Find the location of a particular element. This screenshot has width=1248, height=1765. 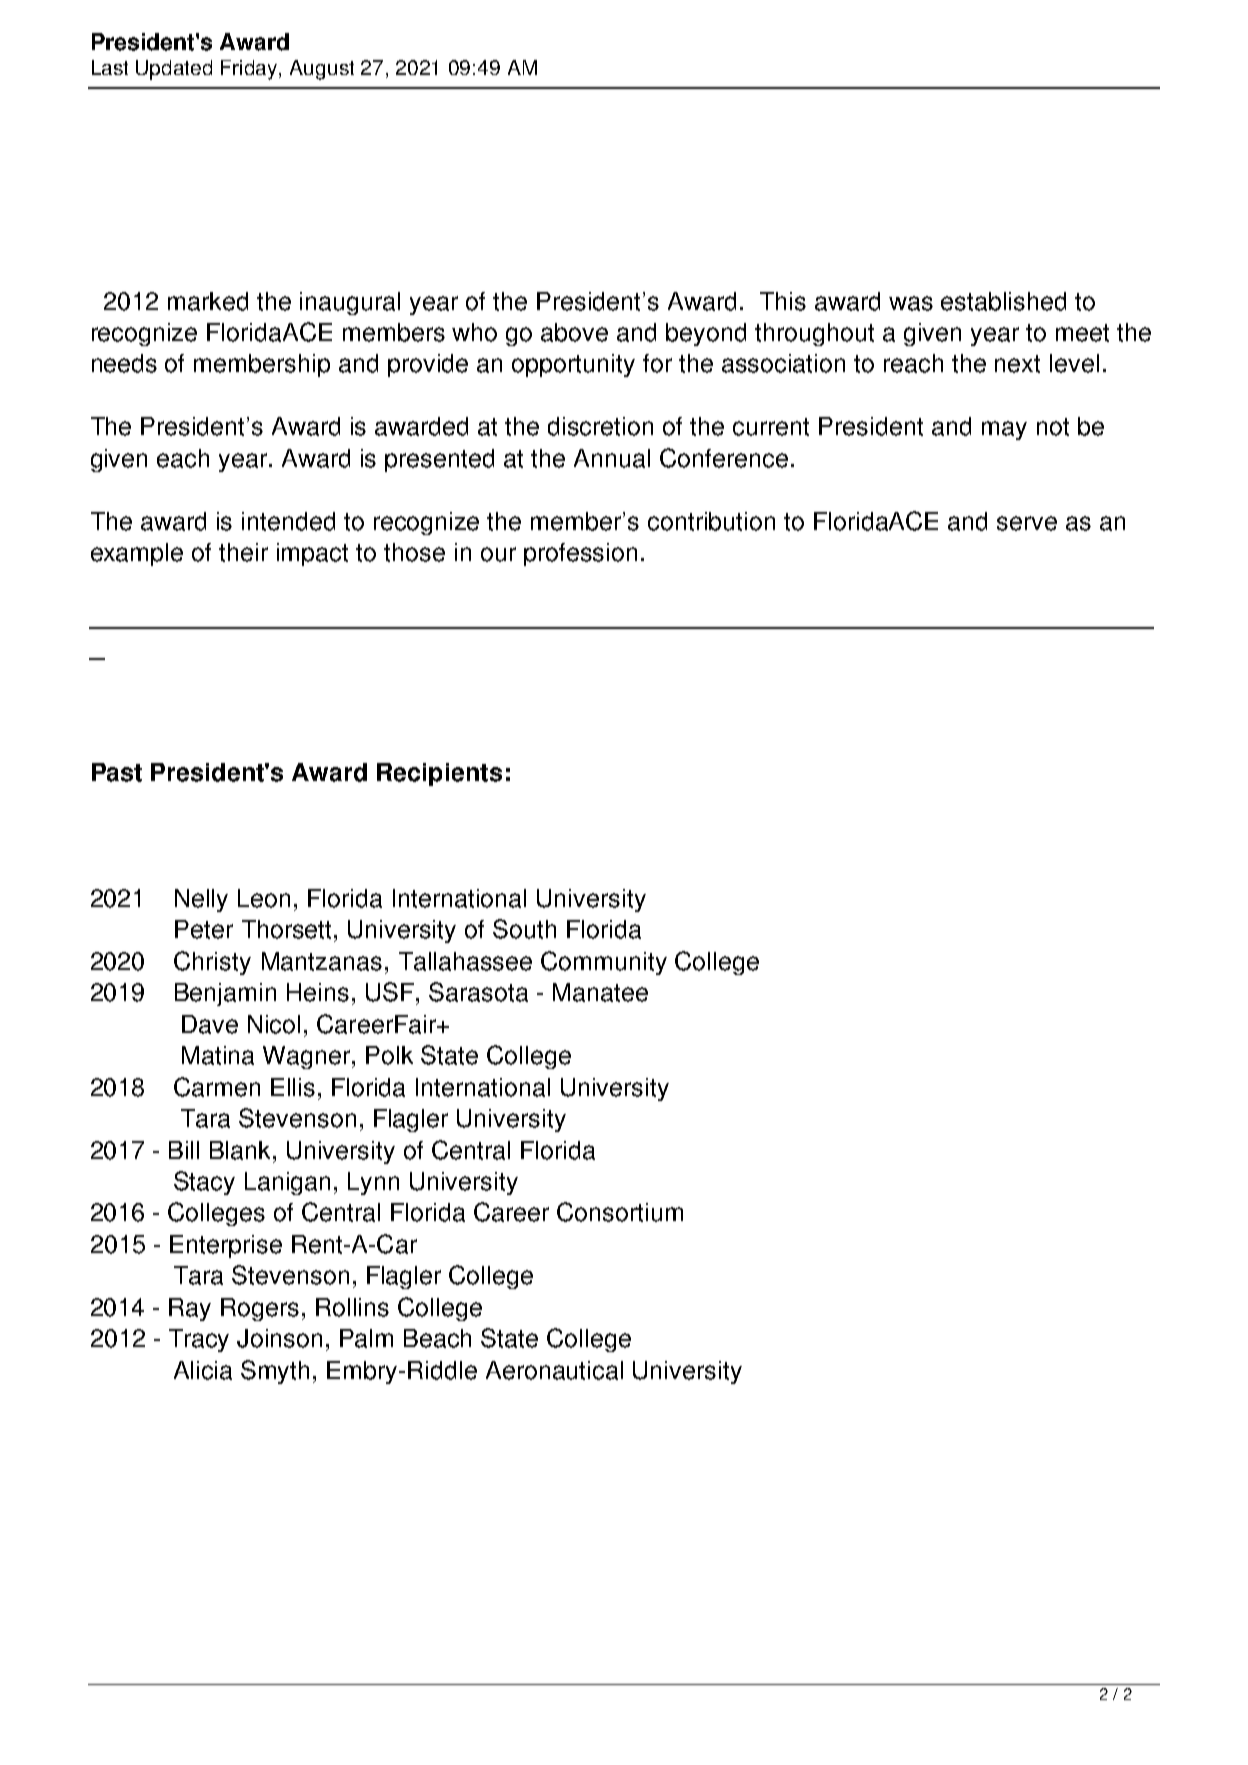

Tracy is located at coordinates (199, 1340).
